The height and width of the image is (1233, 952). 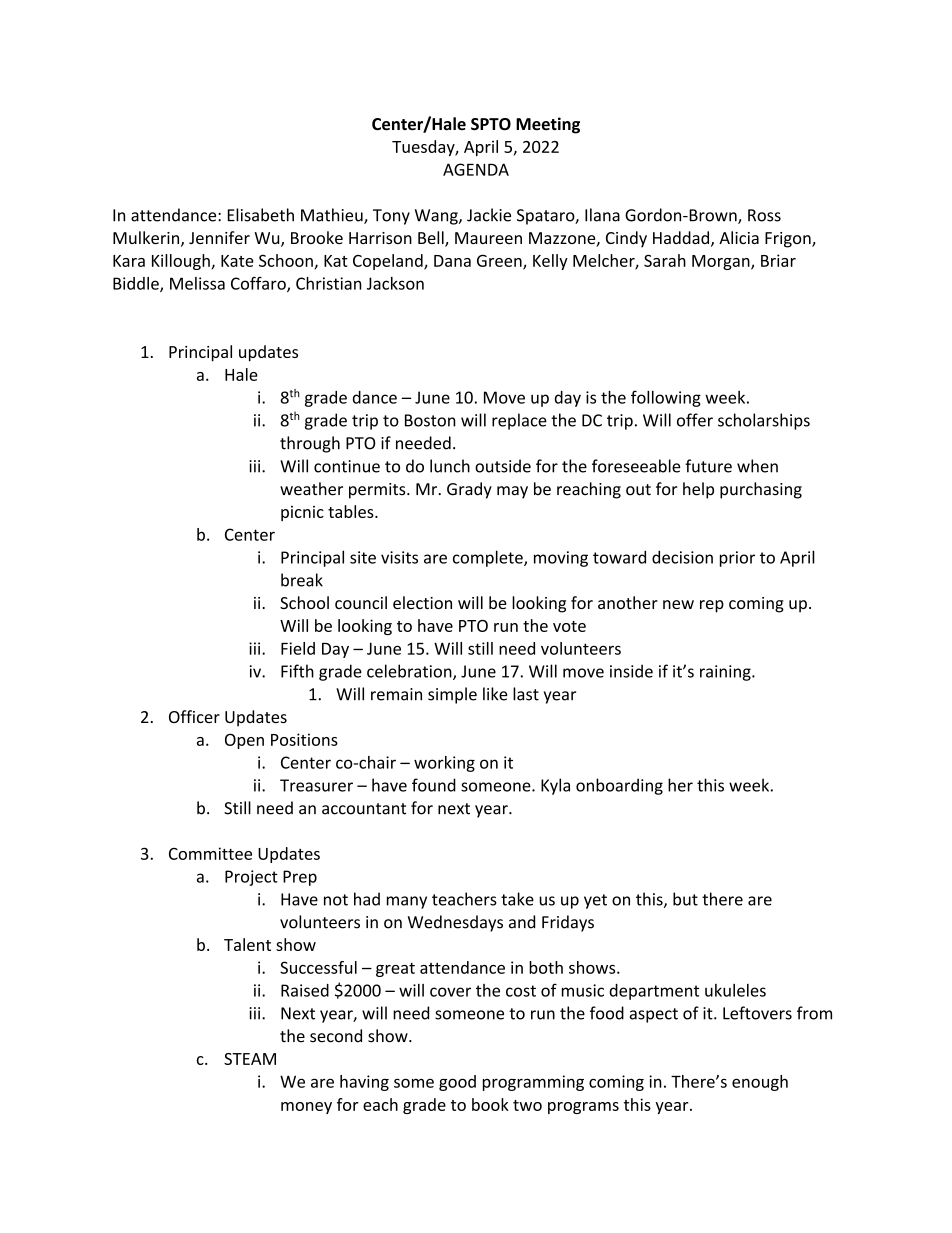 I want to click on Elisabeth, so click(x=261, y=215).
